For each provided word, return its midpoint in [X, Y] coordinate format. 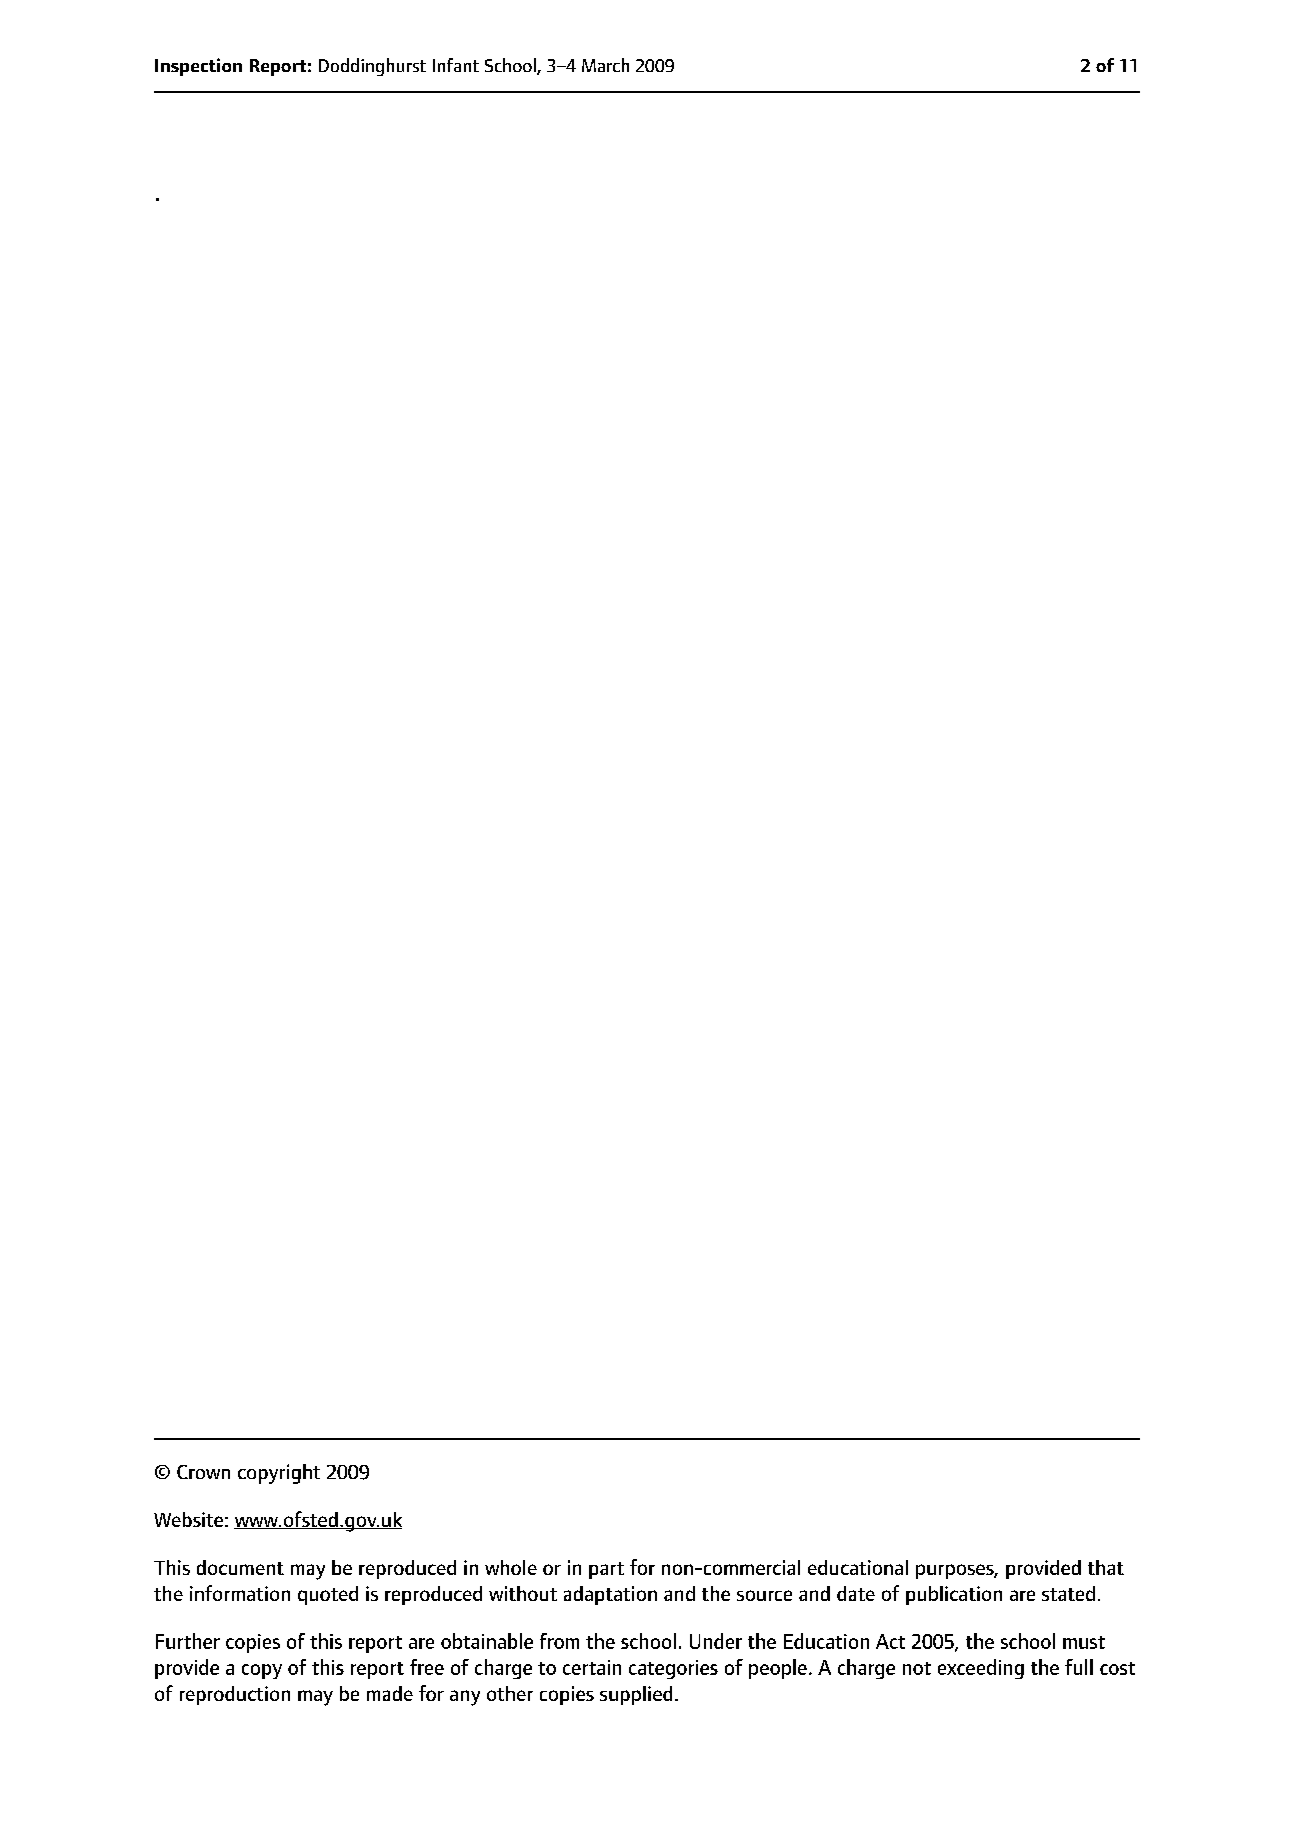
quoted [328, 1595]
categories [673, 1669]
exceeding [981, 1669]
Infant [456, 65]
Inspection [198, 67]
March [605, 65]
